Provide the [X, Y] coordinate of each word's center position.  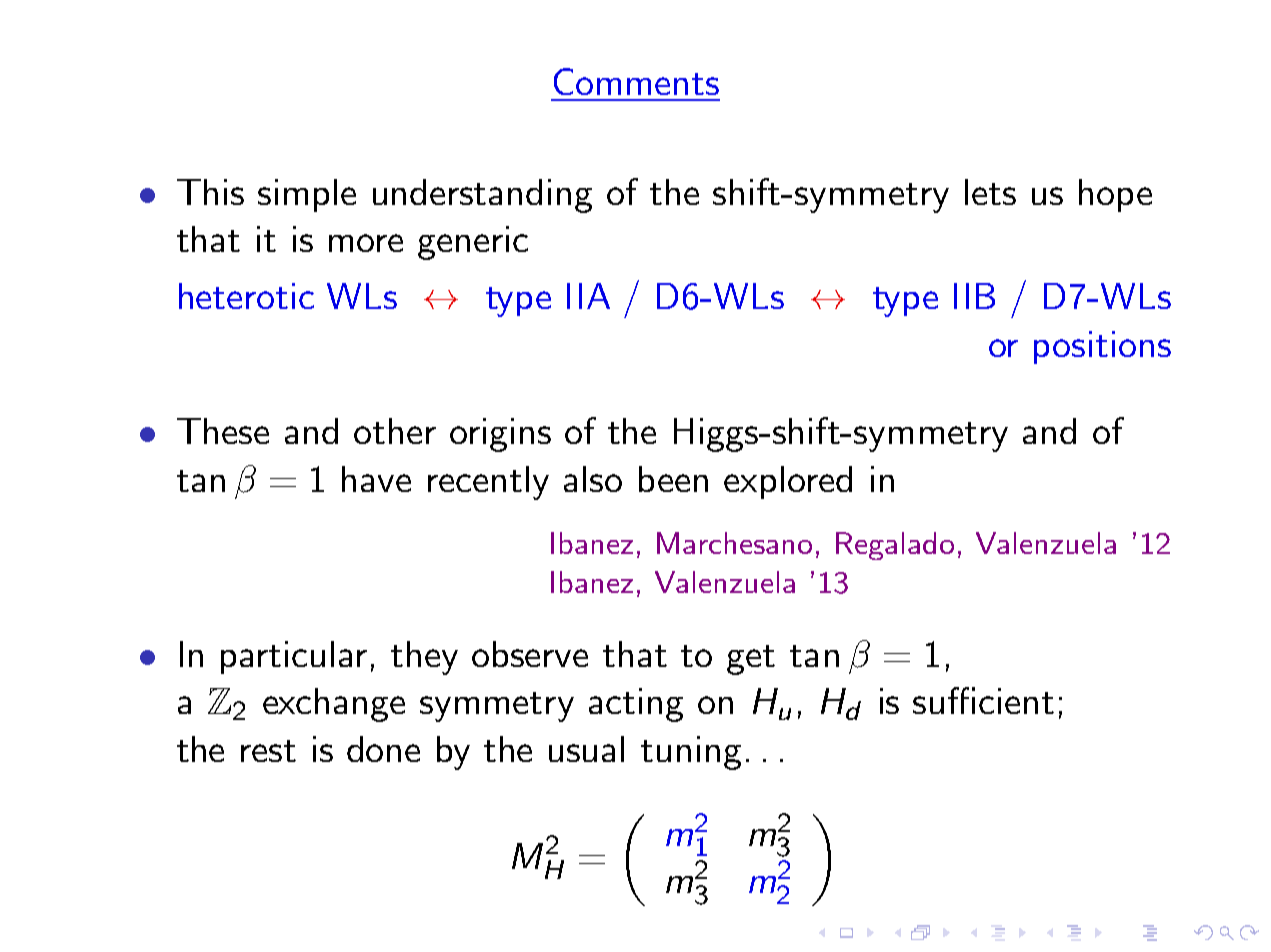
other [395, 431]
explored [788, 482]
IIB [974, 296]
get [751, 660]
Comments [636, 81]
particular [294, 657]
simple [307, 195]
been [673, 479]
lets [990, 192]
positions [1102, 347]
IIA [588, 296]
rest [268, 751]
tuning [691, 753]
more [366, 243]
